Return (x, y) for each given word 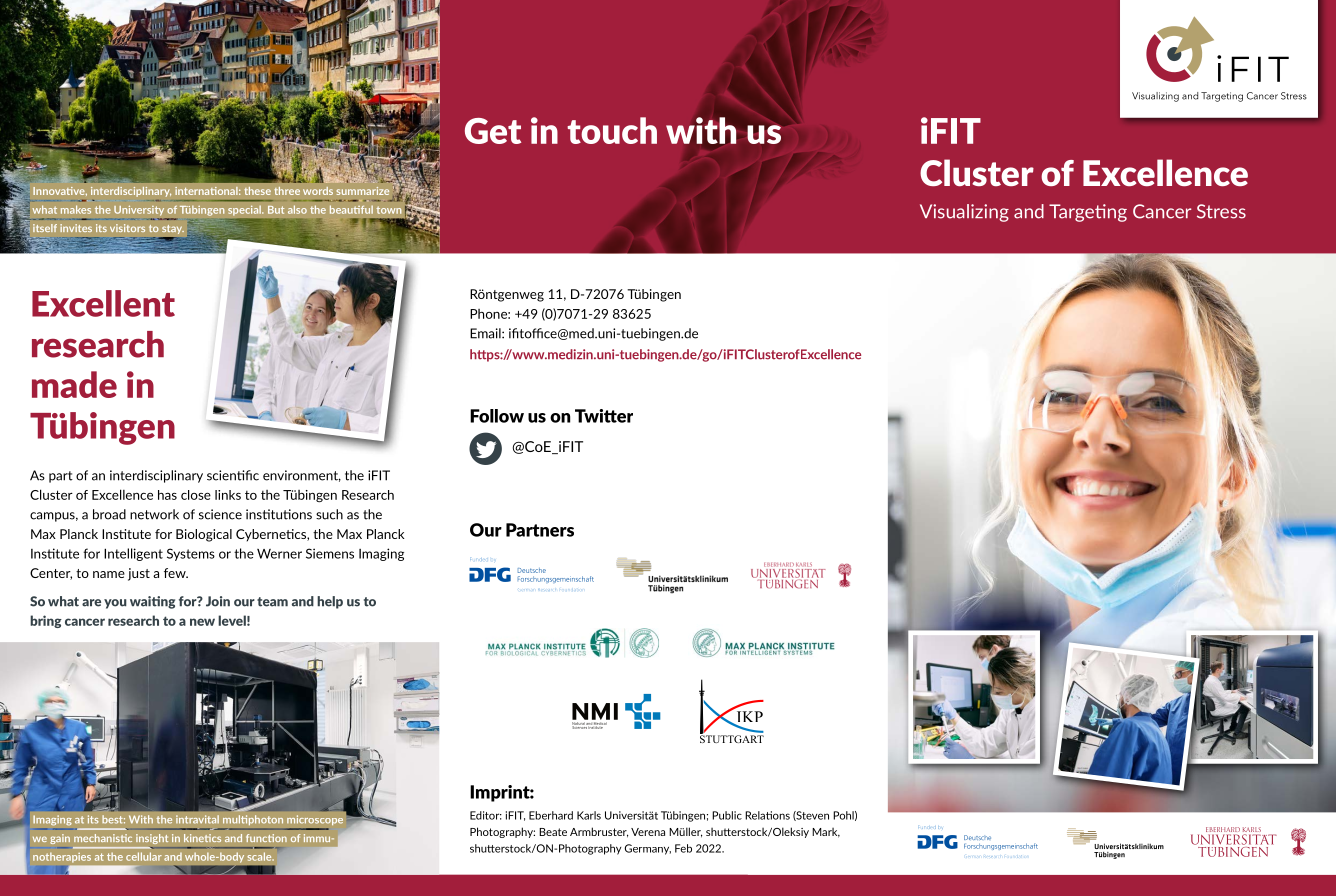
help (330, 602)
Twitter (604, 416)
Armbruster (599, 832)
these (257, 191)
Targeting (1088, 213)
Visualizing (964, 213)
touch (612, 130)
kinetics (202, 838)
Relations (767, 815)
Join (218, 601)
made (74, 384)
